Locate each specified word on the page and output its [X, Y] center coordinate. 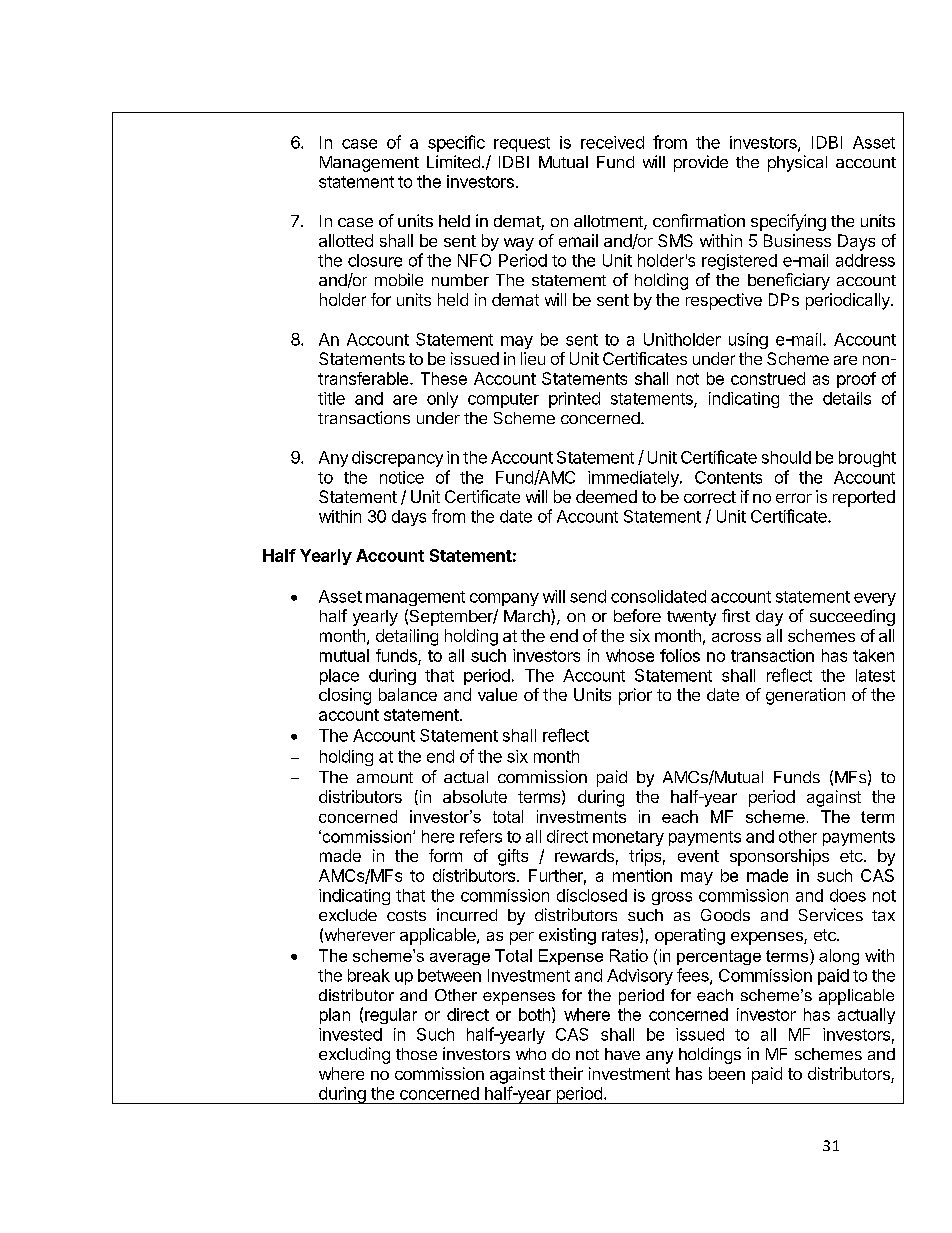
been [727, 1073]
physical [797, 163]
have [622, 1054]
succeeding [852, 617]
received [612, 142]
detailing [407, 637]
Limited [453, 161]
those [416, 1054]
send [588, 596]
